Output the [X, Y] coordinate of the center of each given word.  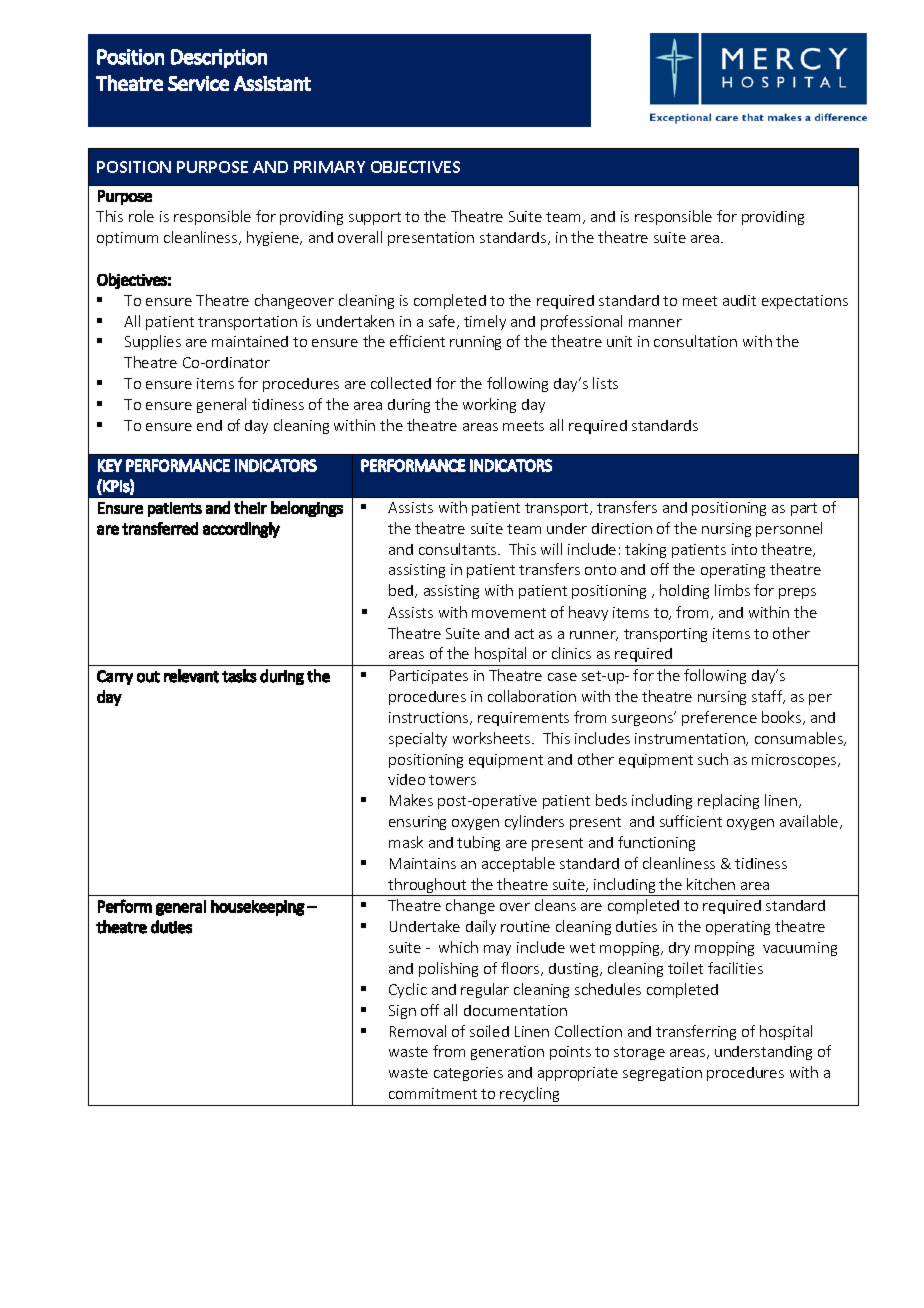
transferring [696, 1032]
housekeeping [258, 908]
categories [468, 1074]
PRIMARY [329, 167]
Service [198, 83]
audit [739, 300]
